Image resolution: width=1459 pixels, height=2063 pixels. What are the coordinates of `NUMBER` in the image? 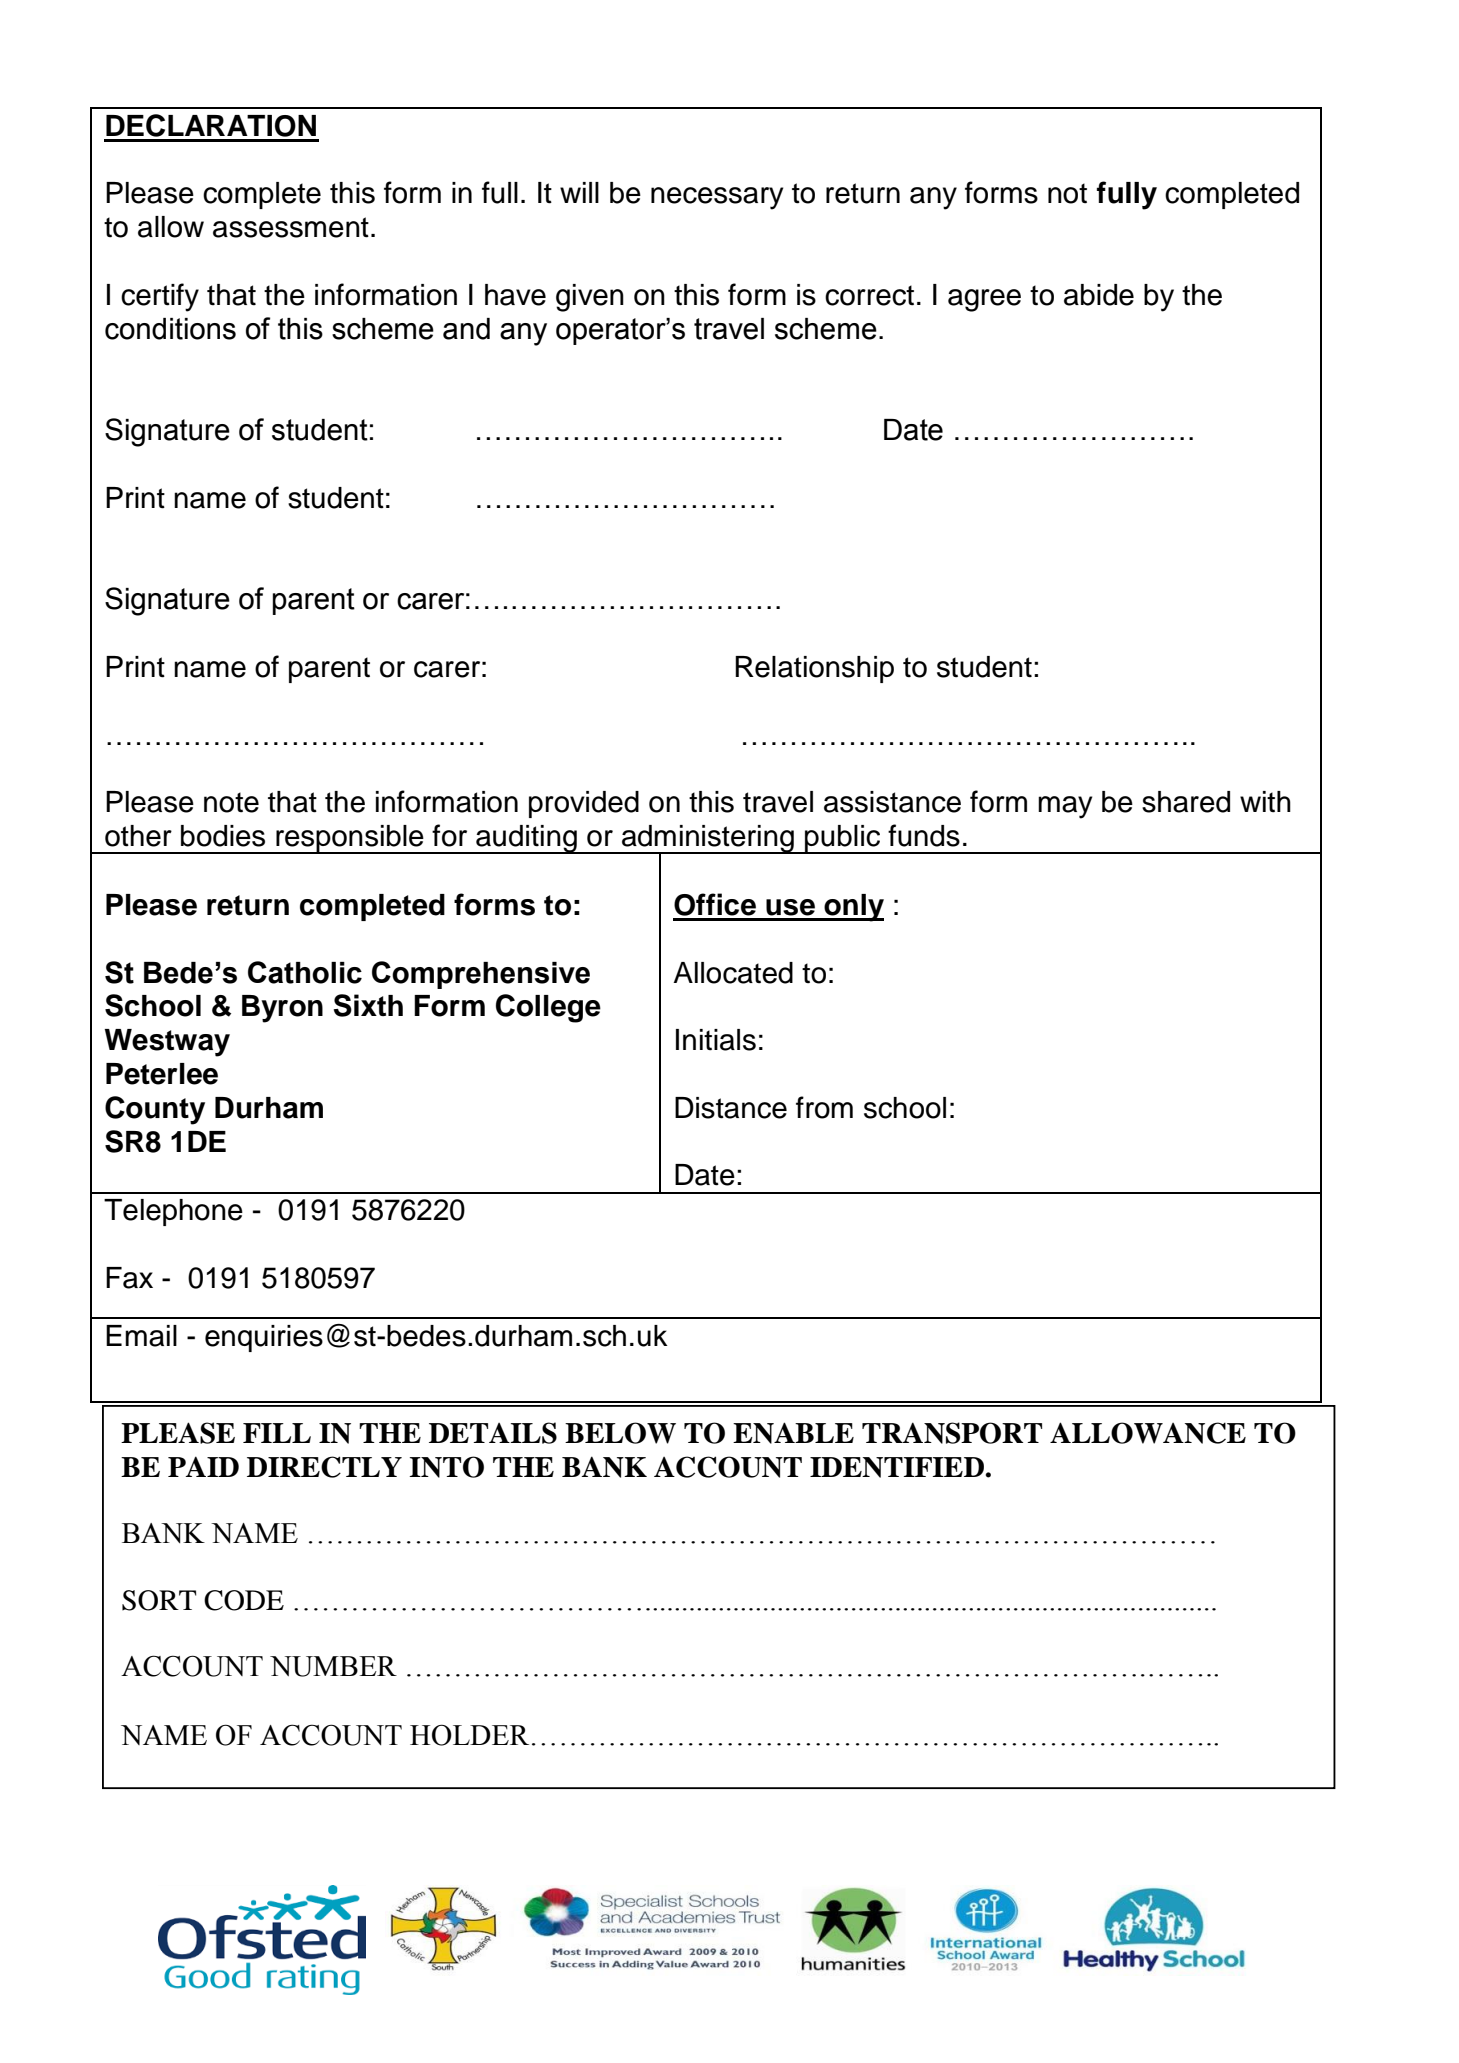 It's located at (333, 1666).
